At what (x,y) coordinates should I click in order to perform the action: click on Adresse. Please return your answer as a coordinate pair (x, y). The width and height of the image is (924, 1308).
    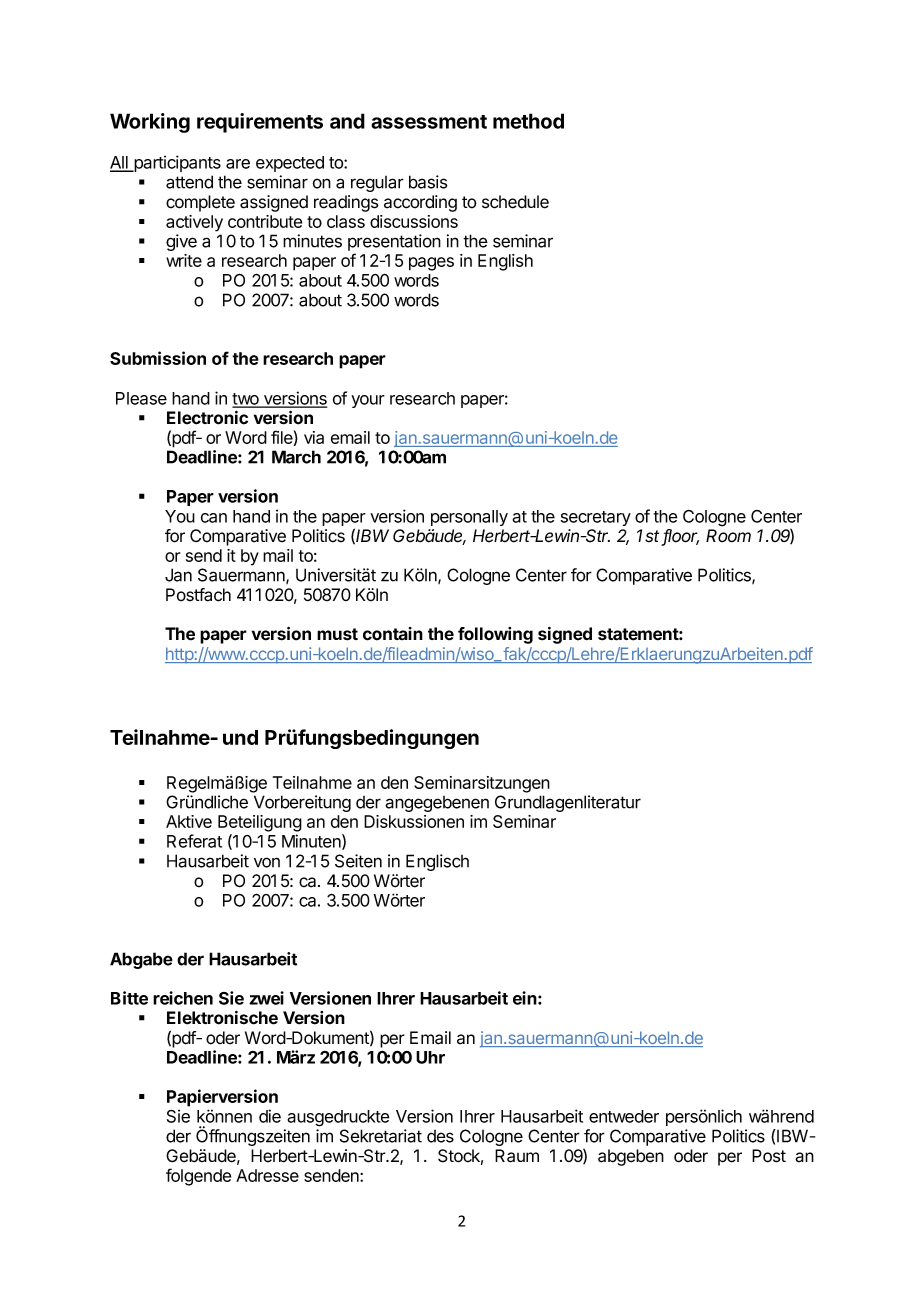
    Looking at the image, I should click on (267, 1175).
